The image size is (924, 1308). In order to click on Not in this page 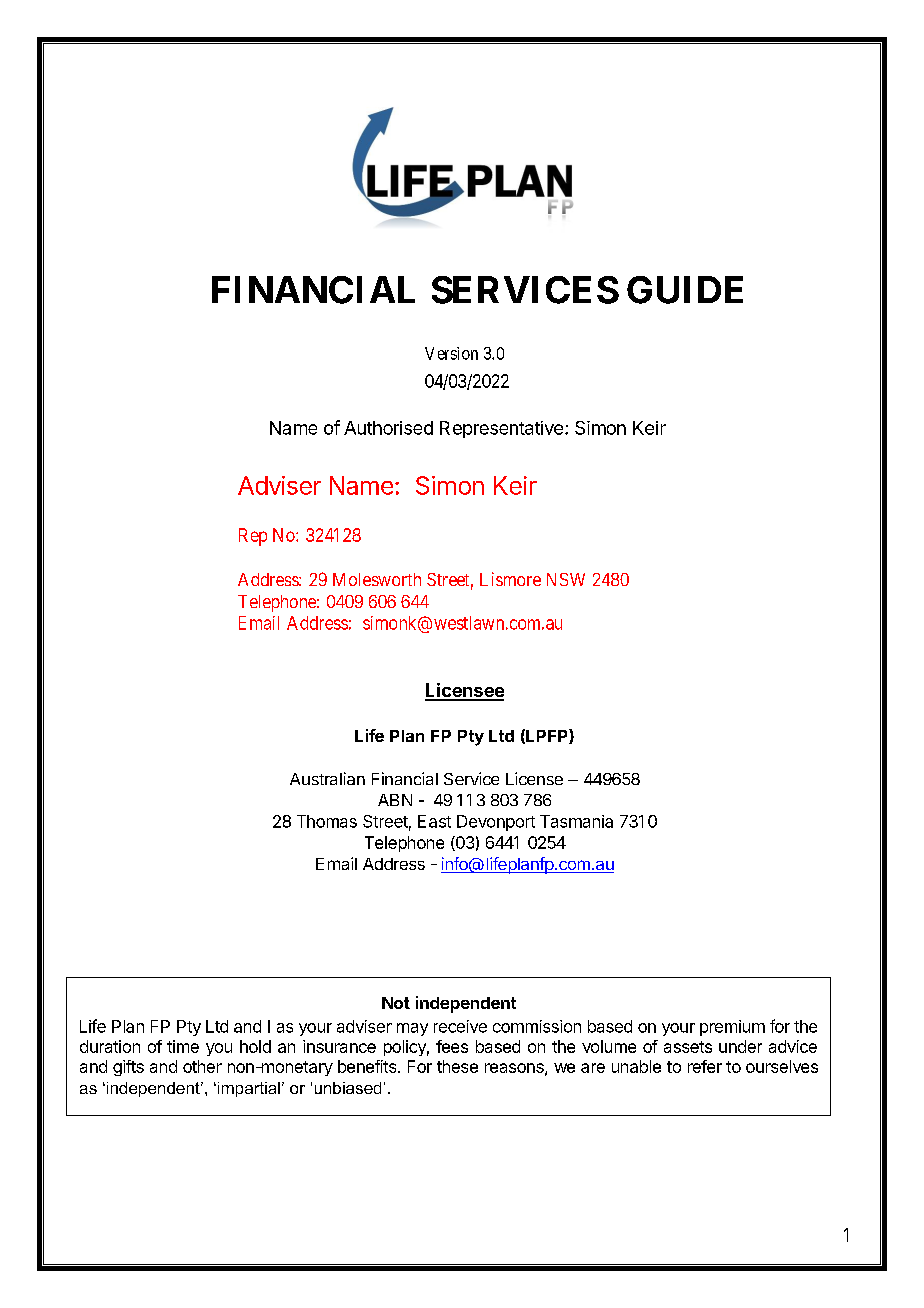, I will do `click(396, 1003)`.
